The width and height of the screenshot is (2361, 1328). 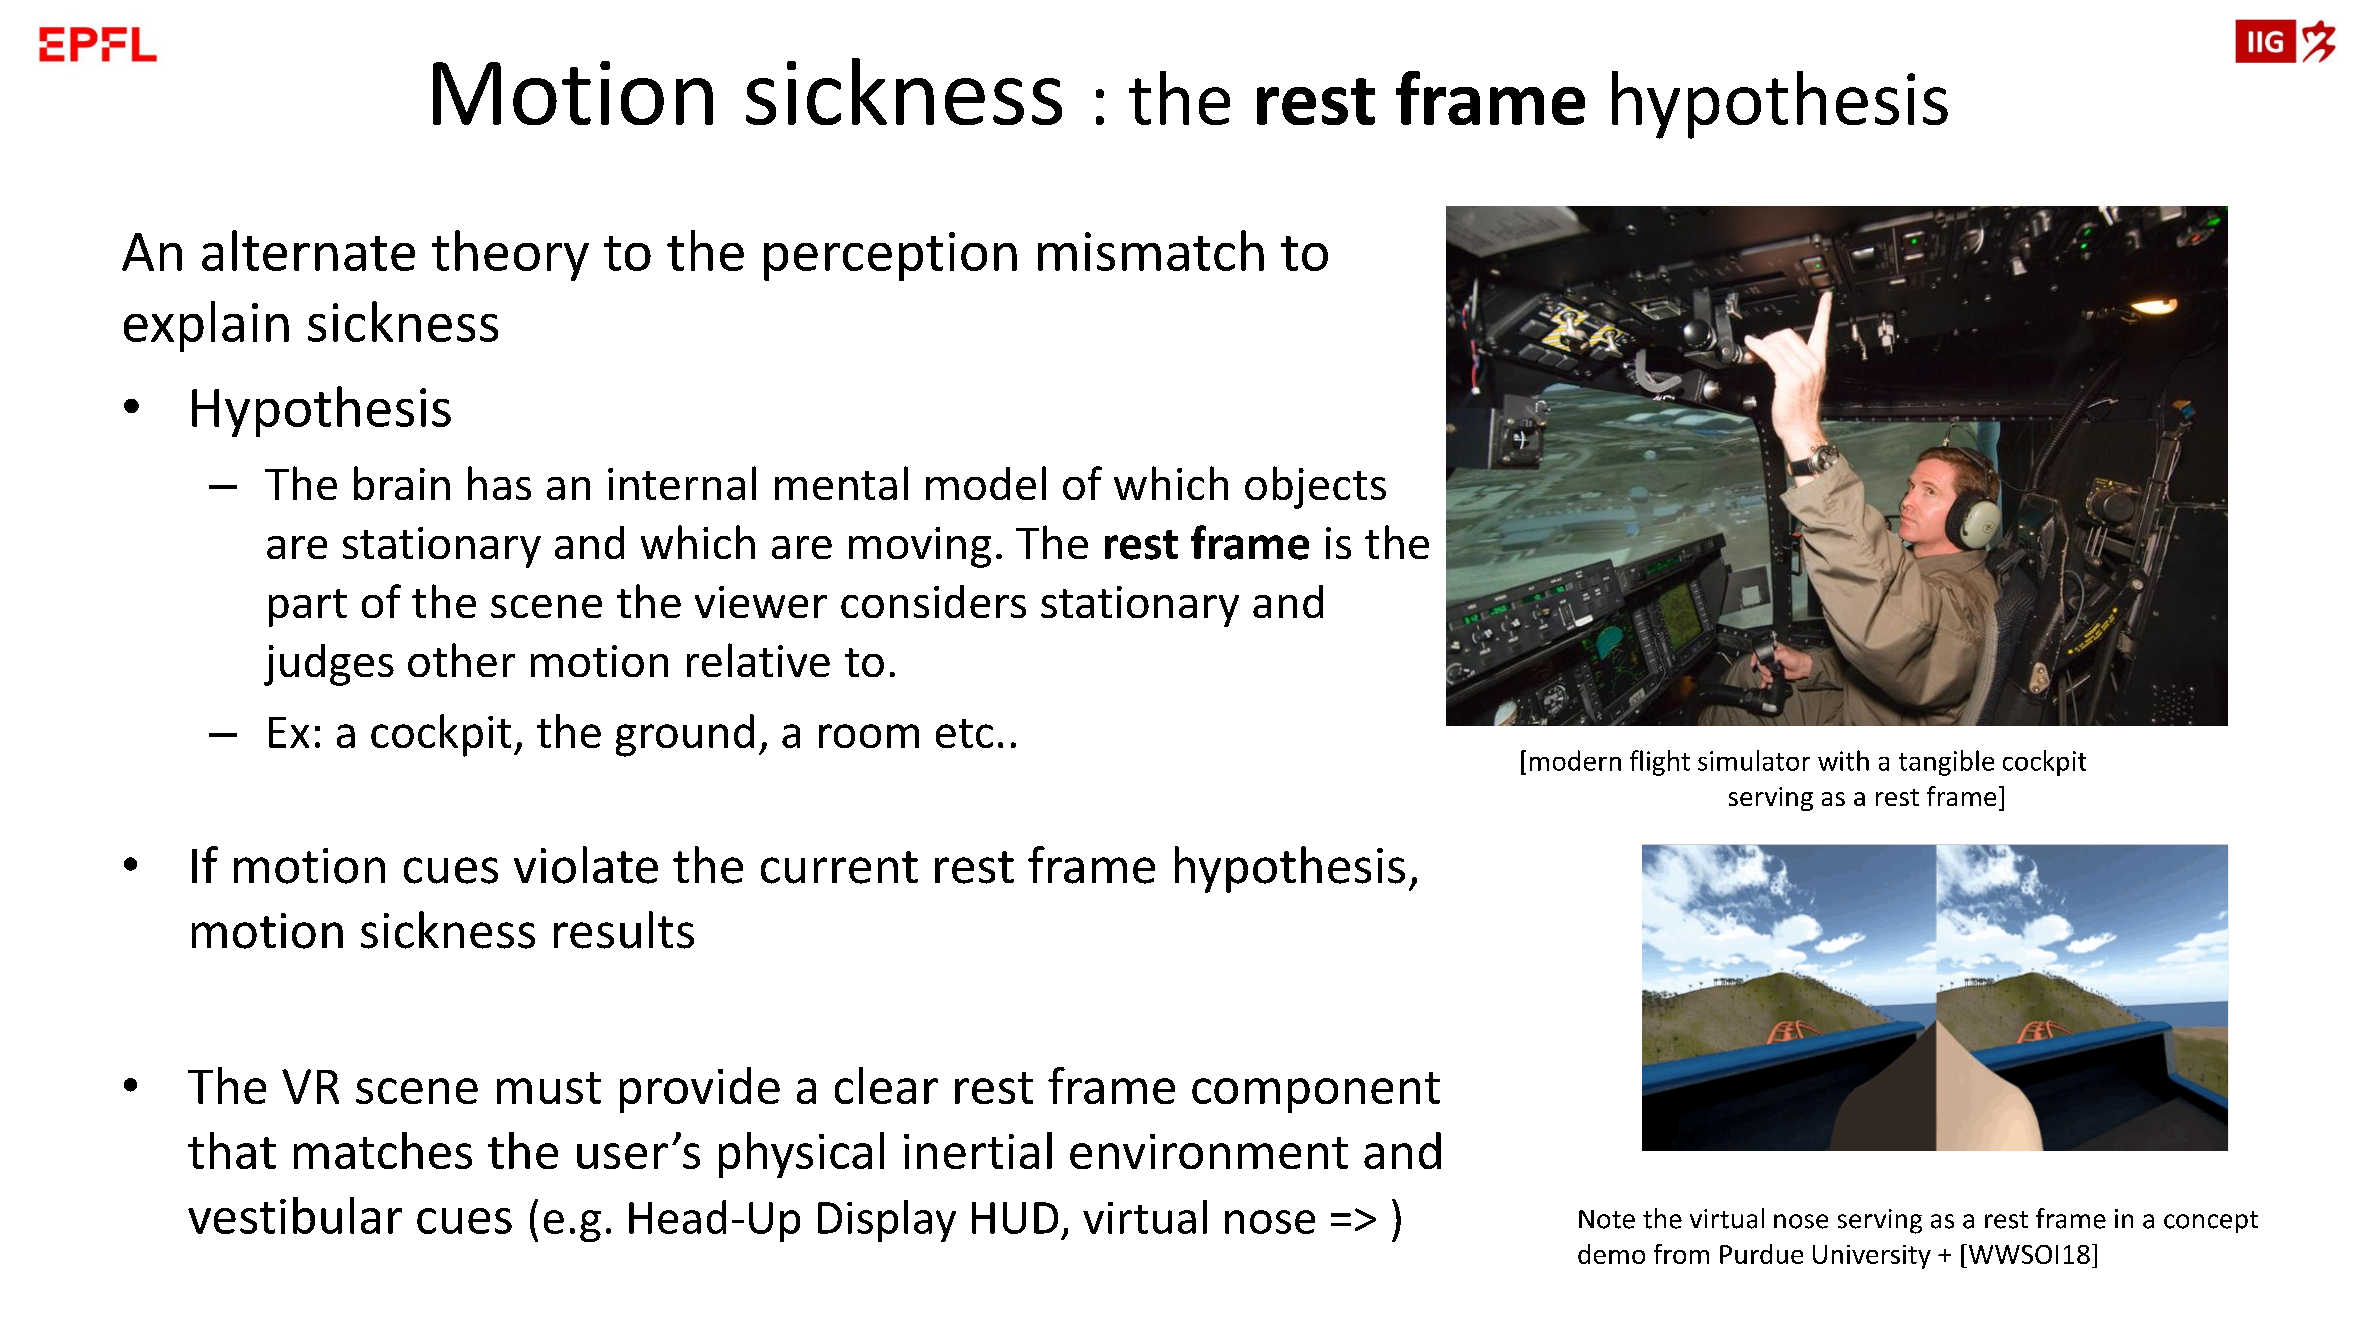 What do you see at coordinates (1843, 760) in the screenshot?
I see `with` at bounding box center [1843, 760].
